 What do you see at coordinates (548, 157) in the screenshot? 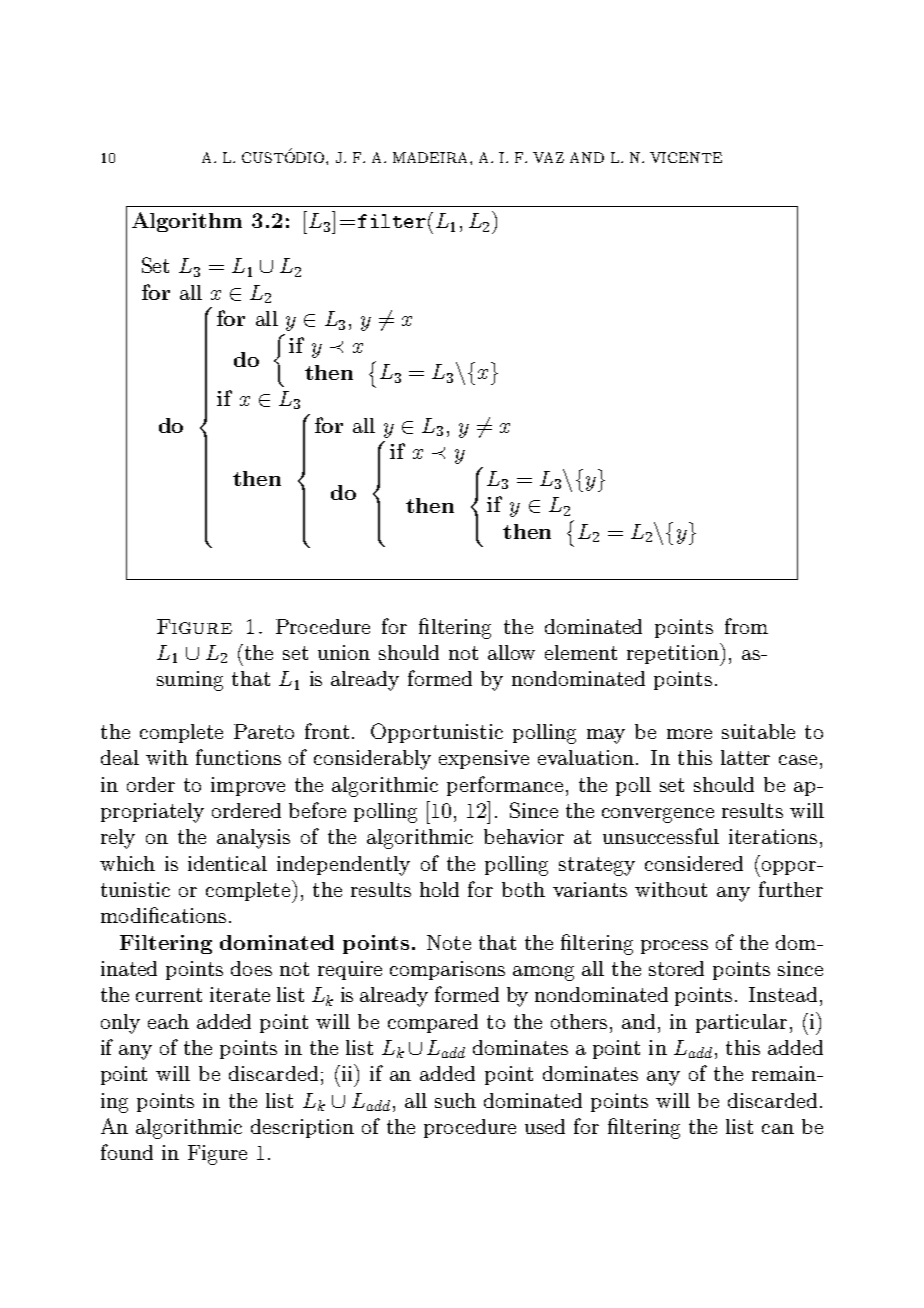
I see `VAZ` at bounding box center [548, 157].
